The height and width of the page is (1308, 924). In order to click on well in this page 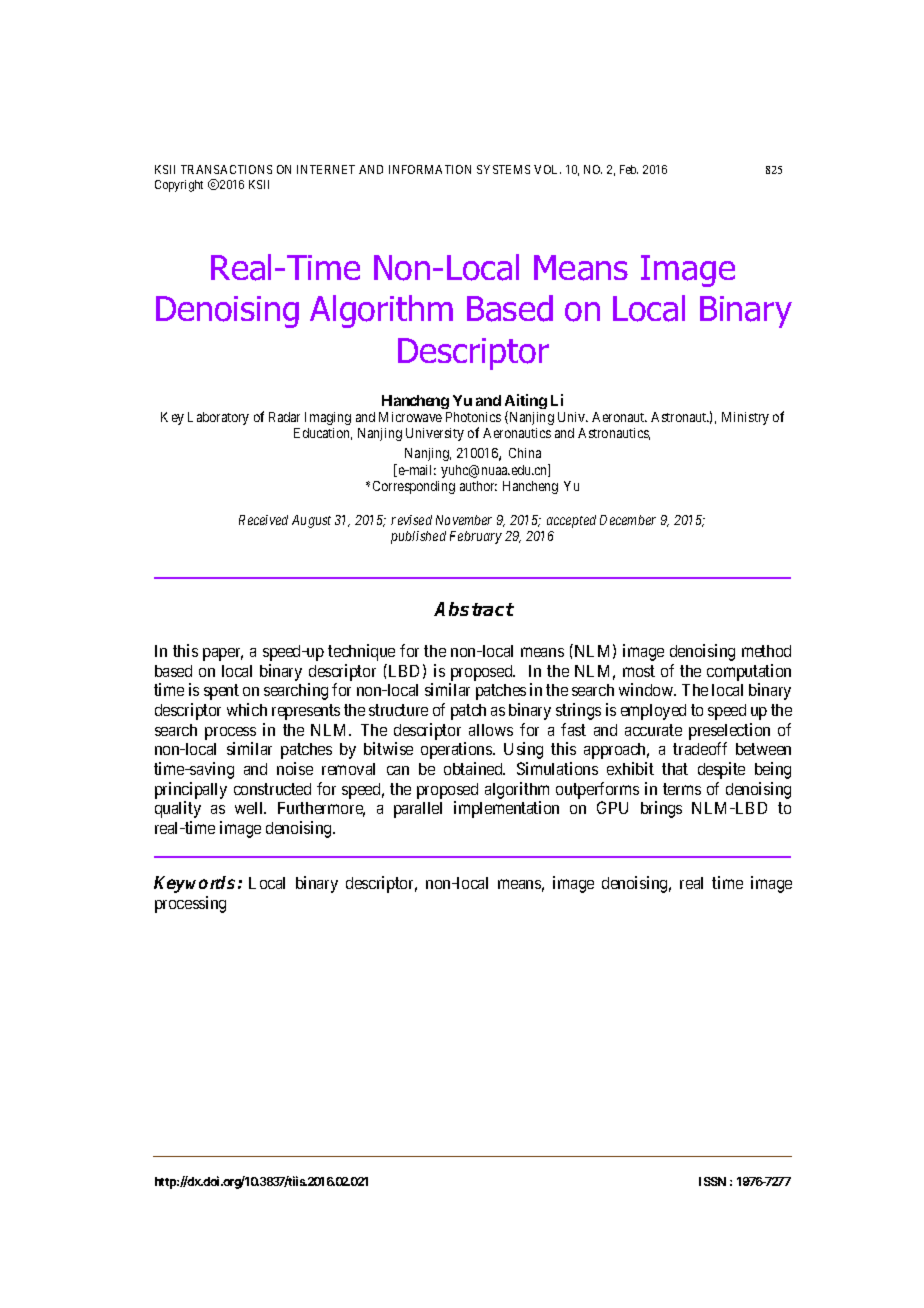, I will do `click(250, 808)`.
